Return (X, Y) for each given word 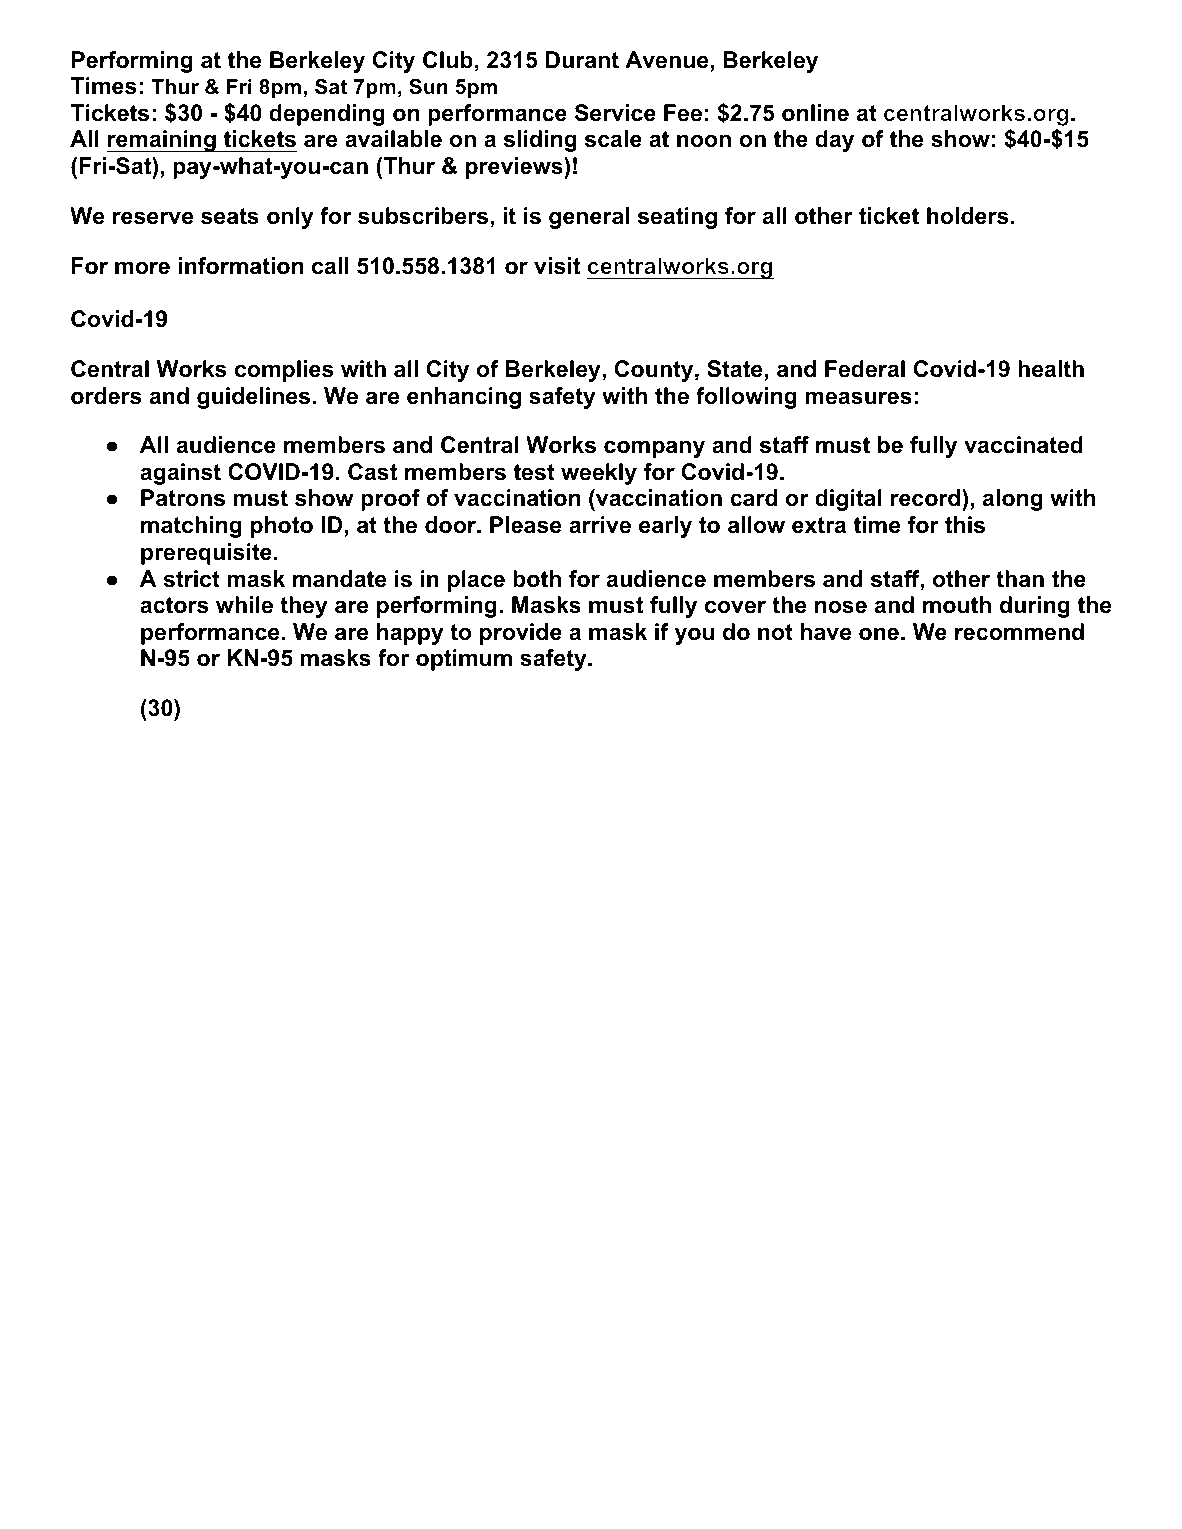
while (244, 605)
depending (327, 115)
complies (284, 371)
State (736, 370)
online (815, 113)
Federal (865, 369)
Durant (582, 60)
